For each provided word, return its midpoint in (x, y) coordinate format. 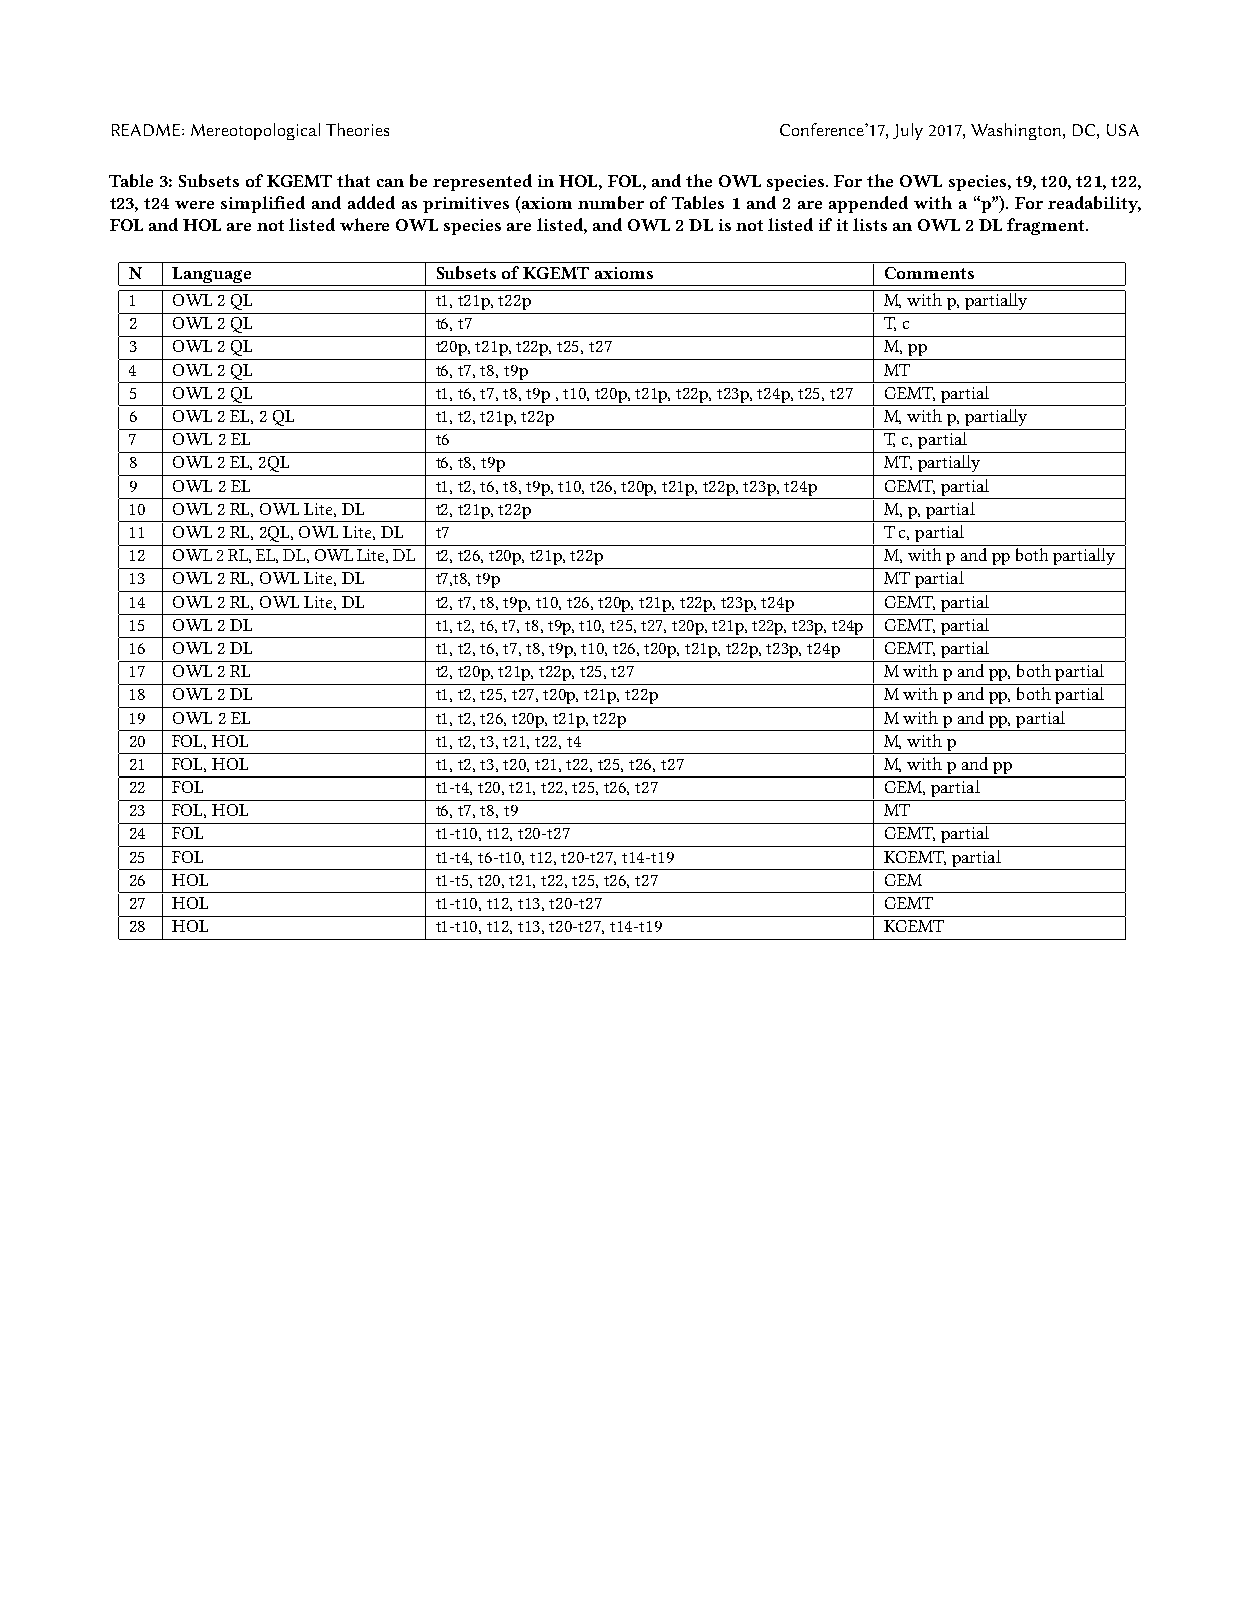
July (908, 131)
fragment (1047, 226)
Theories (357, 129)
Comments (929, 273)
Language (211, 276)
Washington (1017, 131)
